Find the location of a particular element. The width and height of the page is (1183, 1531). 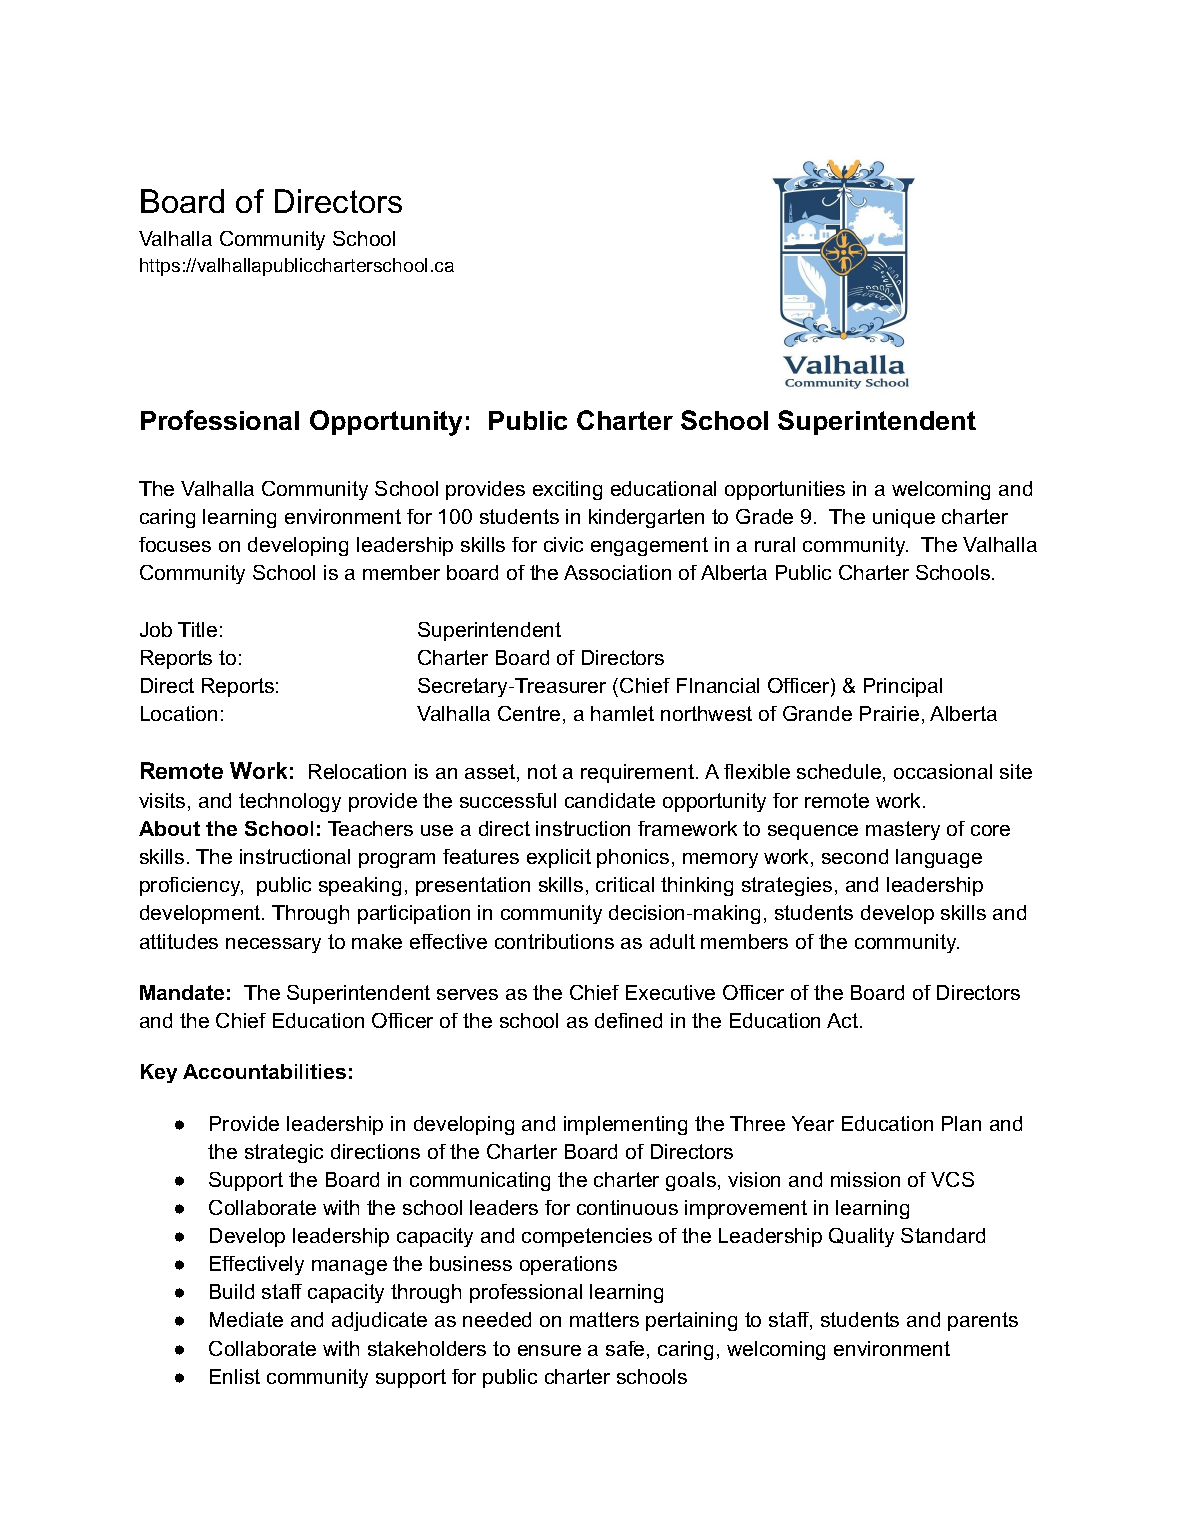

Accountabilities is located at coordinates (264, 1071).
